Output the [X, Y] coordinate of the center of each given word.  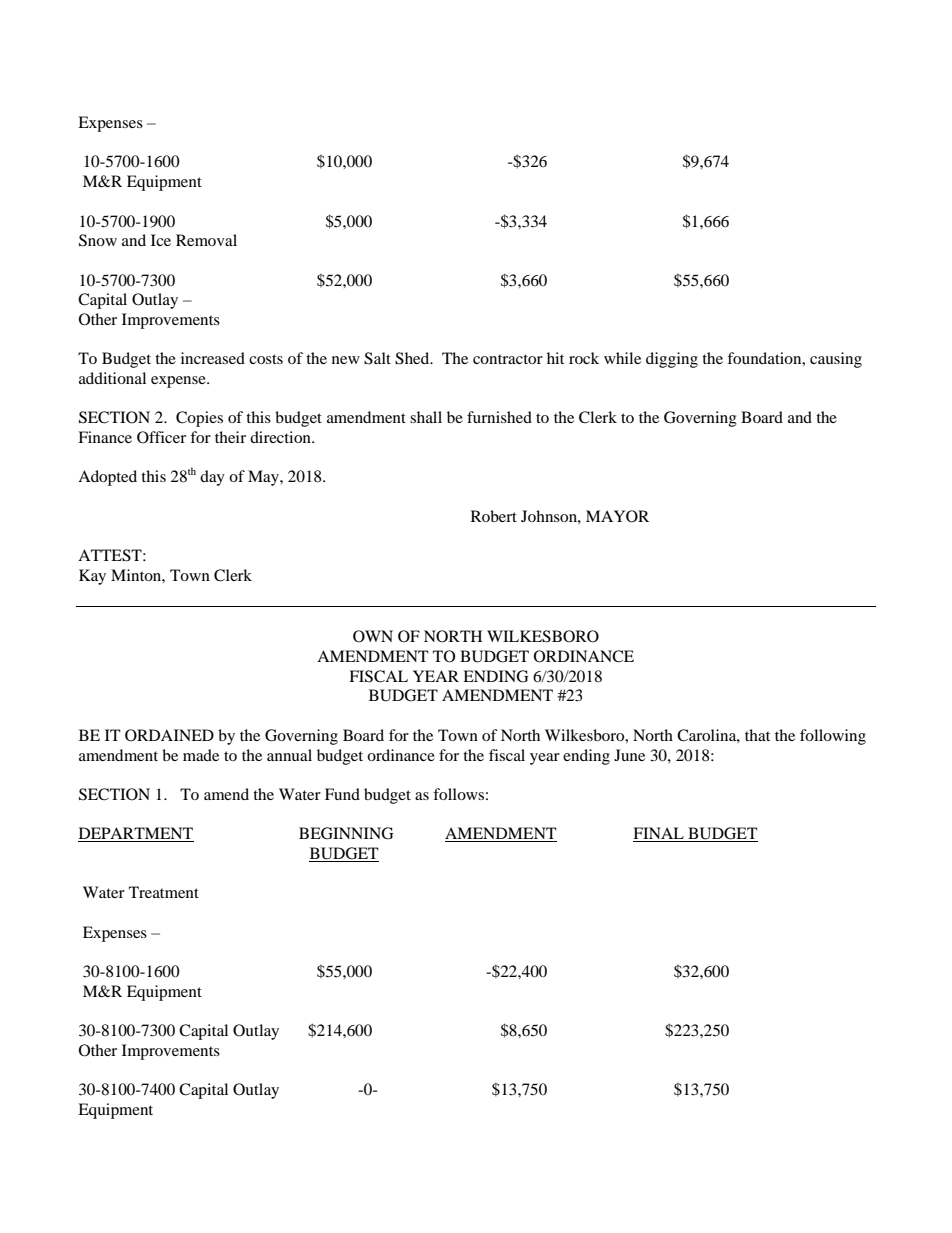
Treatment [164, 892]
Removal [206, 240]
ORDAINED [169, 735]
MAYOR [617, 516]
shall [426, 417]
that [757, 735]
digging [672, 360]
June [629, 755]
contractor [508, 359]
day [212, 478]
